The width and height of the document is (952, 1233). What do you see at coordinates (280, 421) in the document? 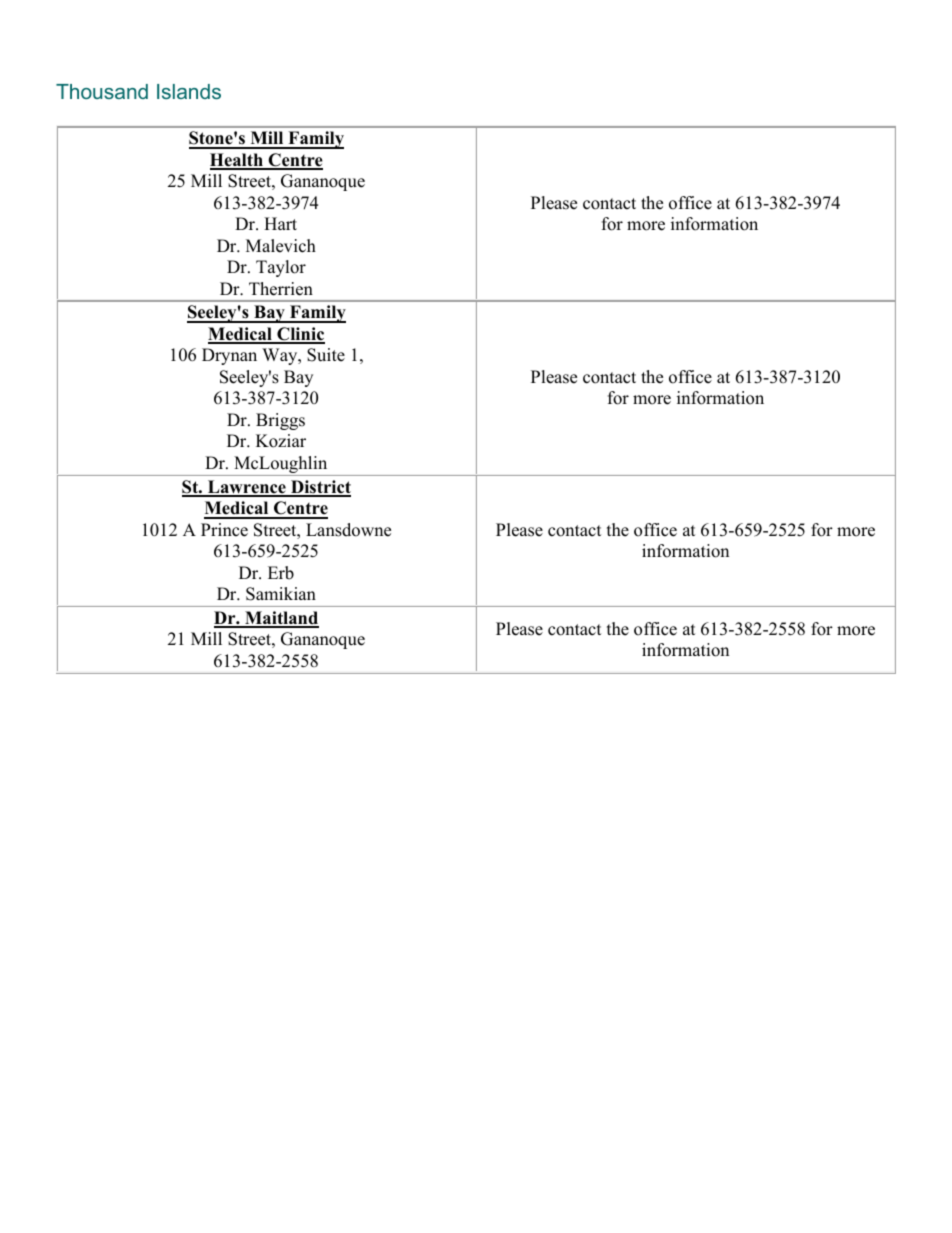
I see `Briggs` at bounding box center [280, 421].
